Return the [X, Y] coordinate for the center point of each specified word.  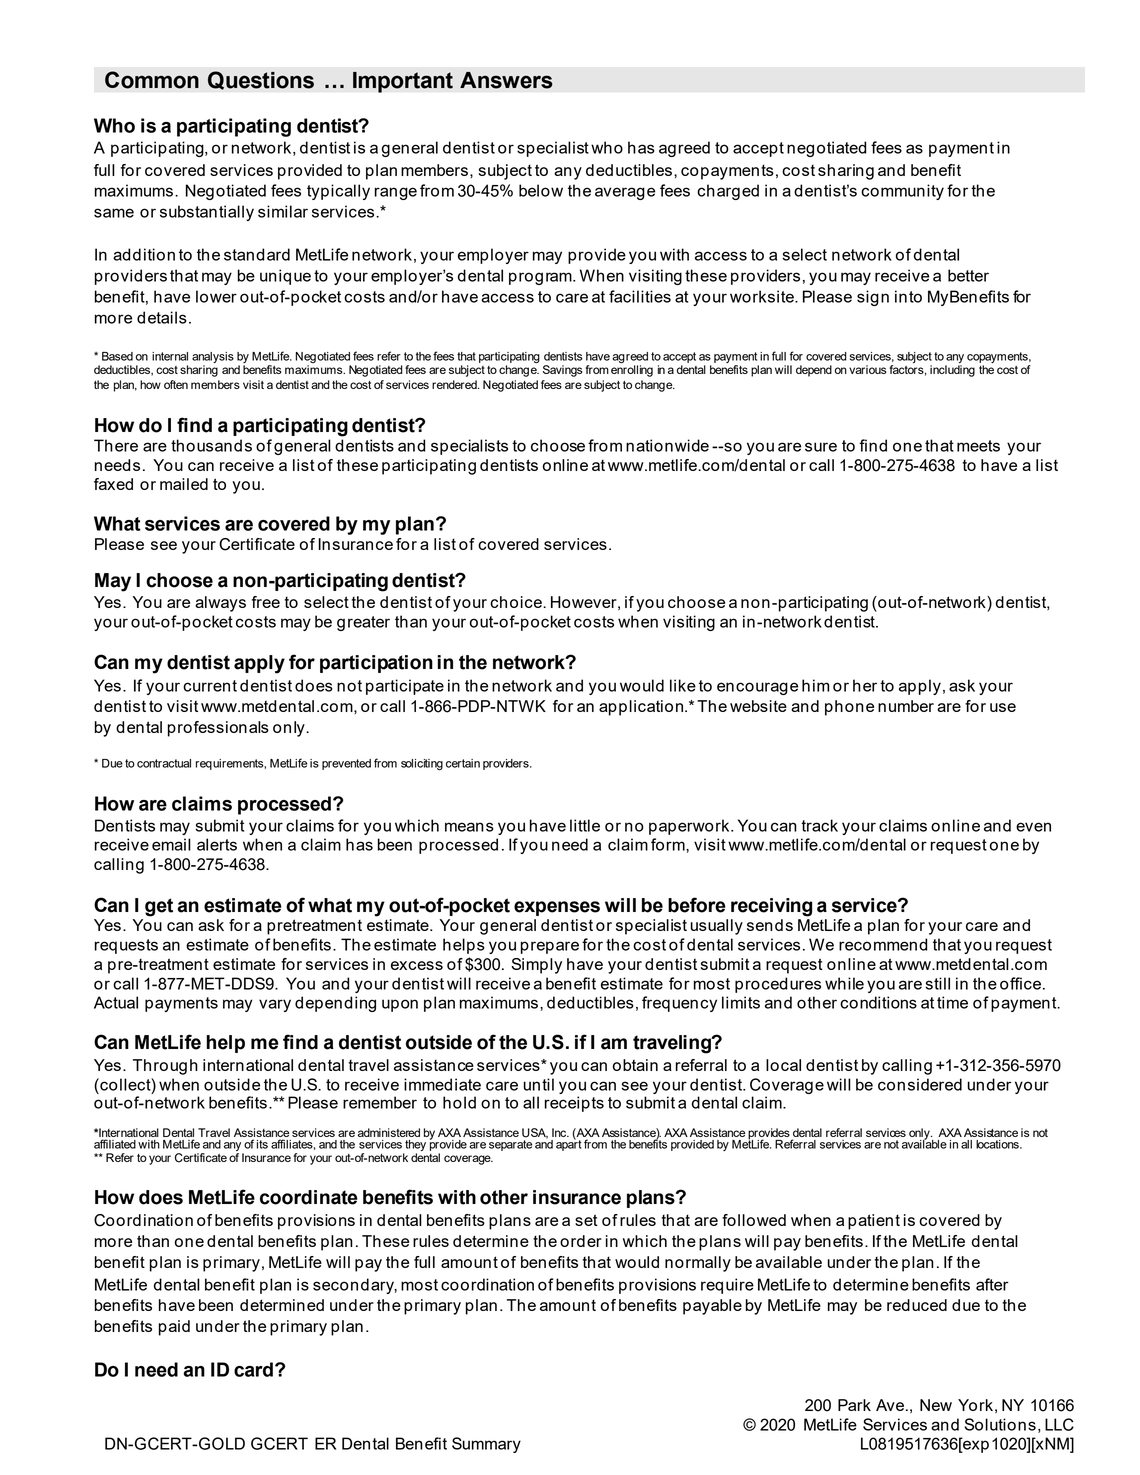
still [937, 983]
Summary [486, 1445]
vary [275, 1005]
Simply [536, 966]
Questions [261, 80]
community [902, 192]
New [936, 1405]
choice [517, 602]
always [220, 604]
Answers [506, 80]
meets [978, 446]
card [253, 1369]
